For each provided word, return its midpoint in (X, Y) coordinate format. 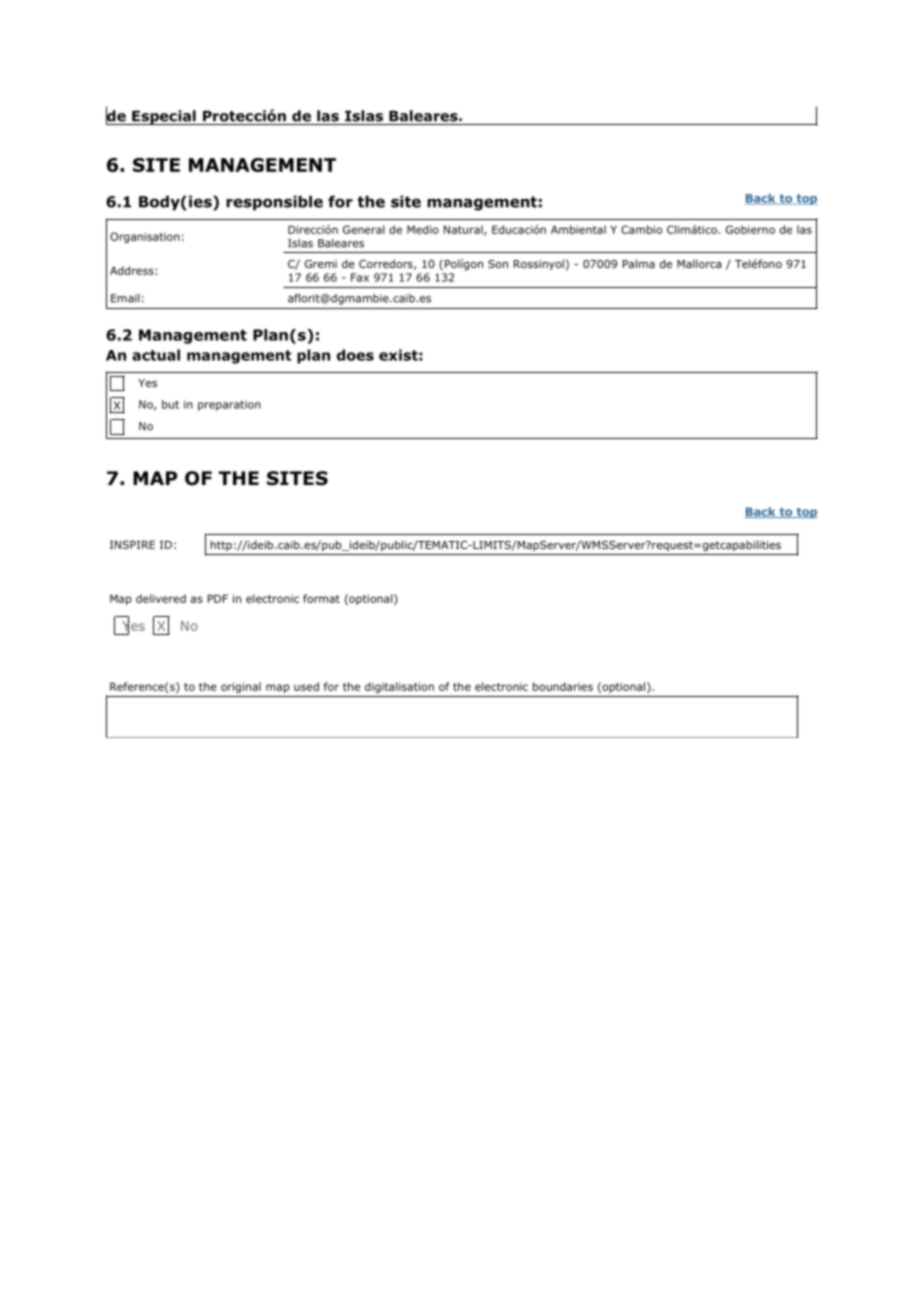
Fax (360, 277)
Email (125, 298)
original (241, 687)
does (355, 355)
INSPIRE (132, 544)
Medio (423, 229)
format (321, 598)
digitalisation (399, 687)
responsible (274, 203)
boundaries (563, 686)
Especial (164, 117)
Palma (639, 263)
